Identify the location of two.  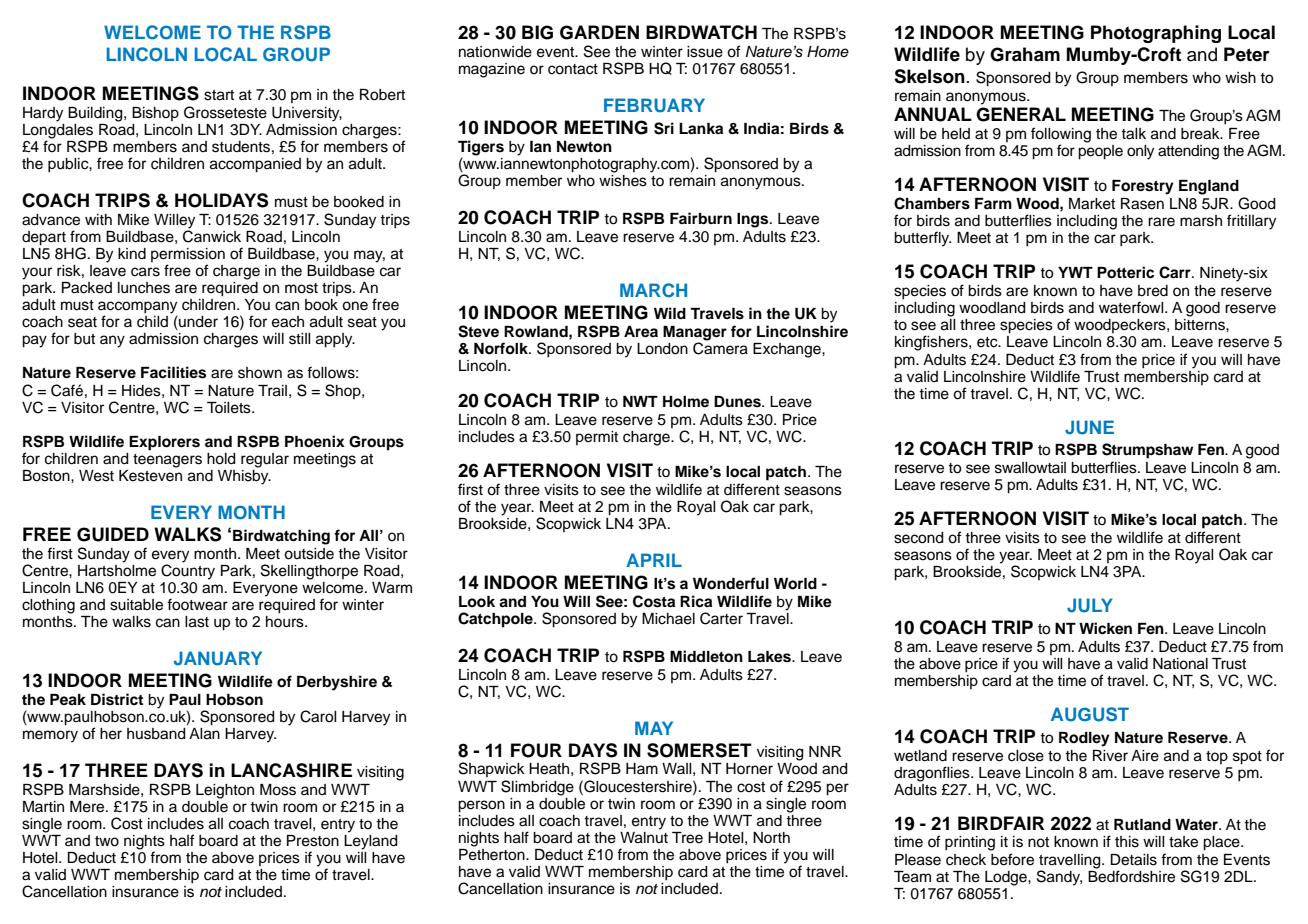
(107, 841).
